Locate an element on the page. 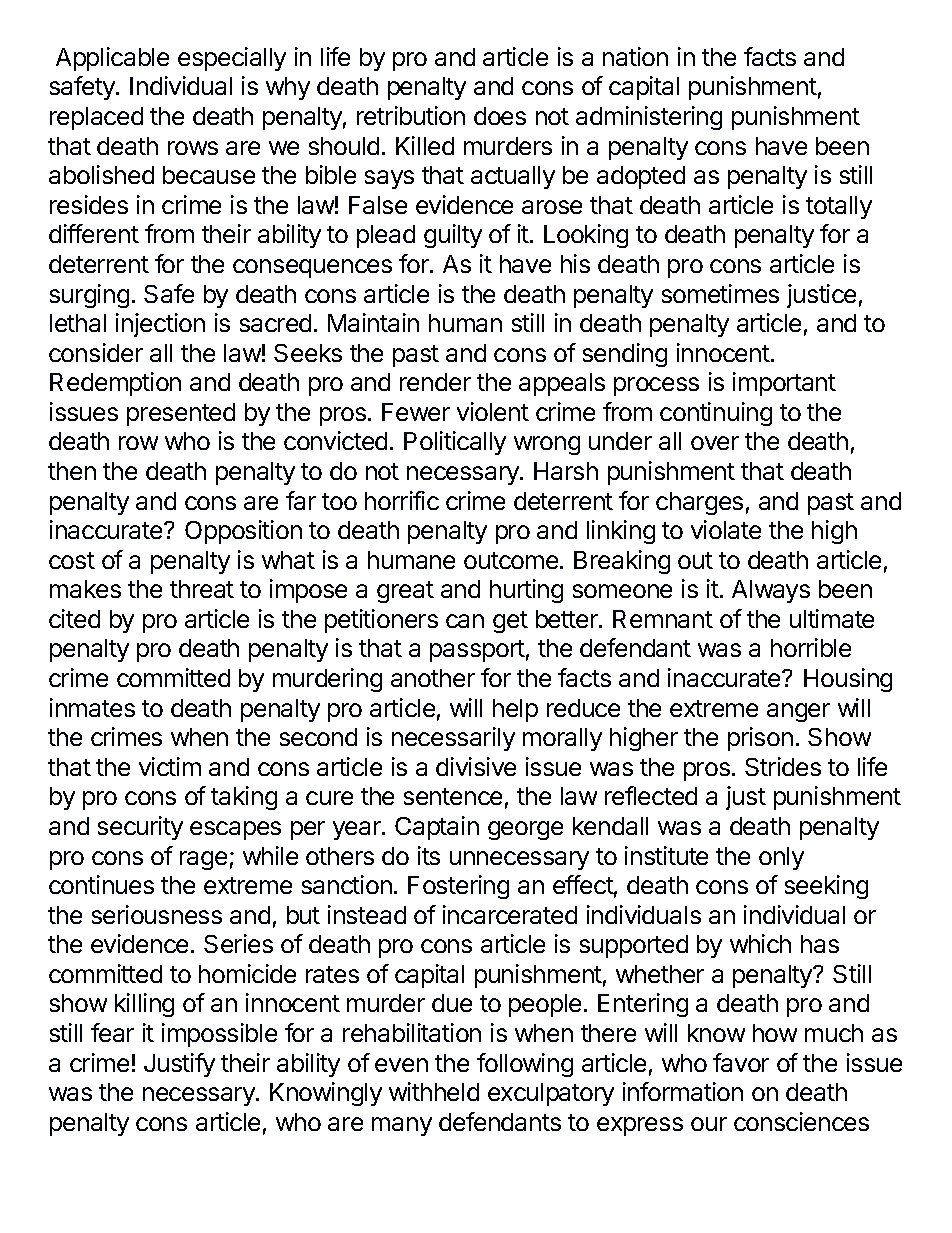  administering is located at coordinates (649, 118).
